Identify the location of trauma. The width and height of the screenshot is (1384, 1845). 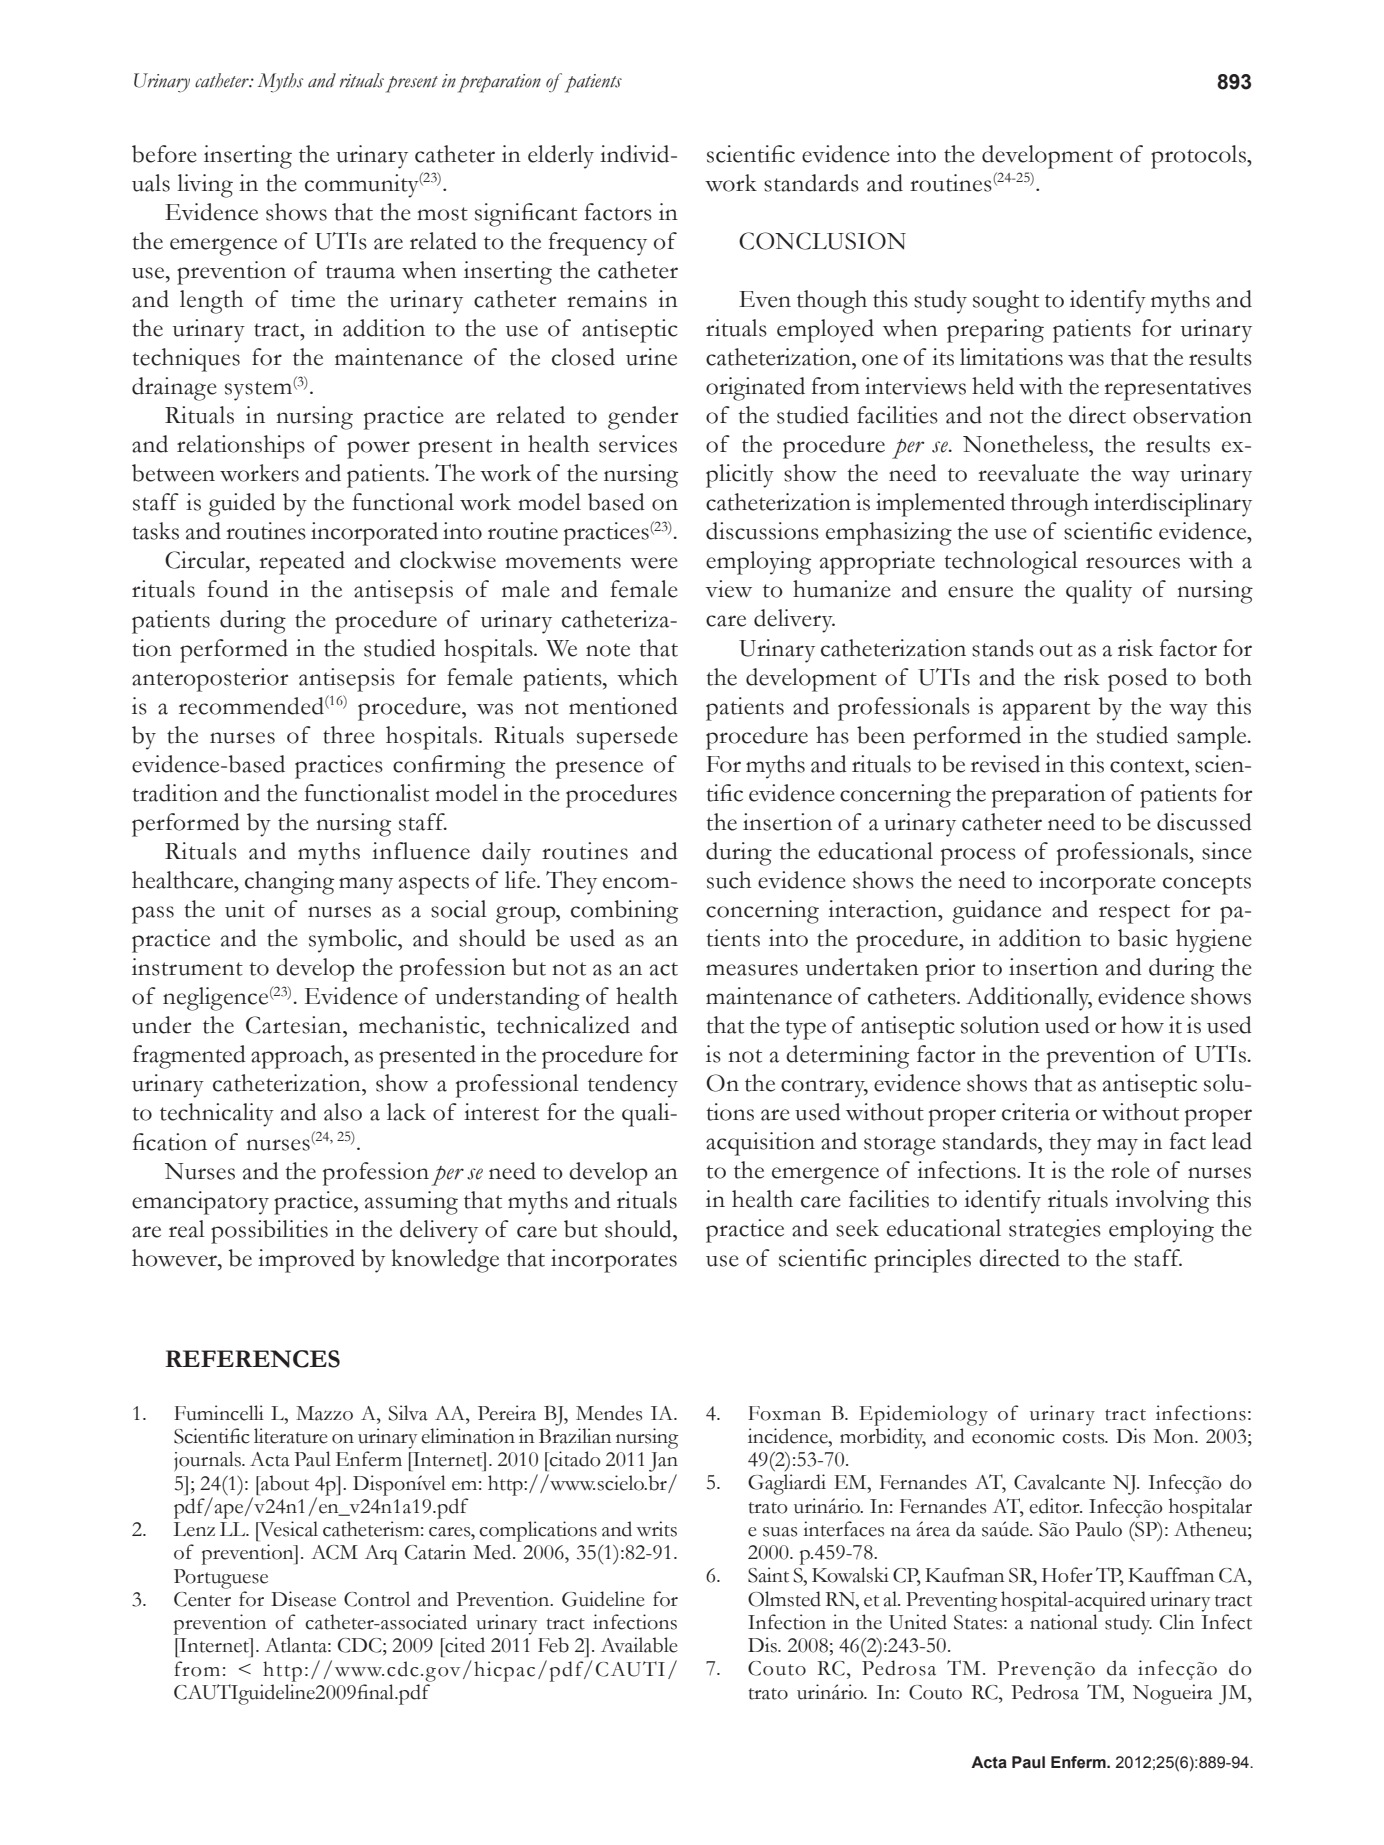
(360, 272).
